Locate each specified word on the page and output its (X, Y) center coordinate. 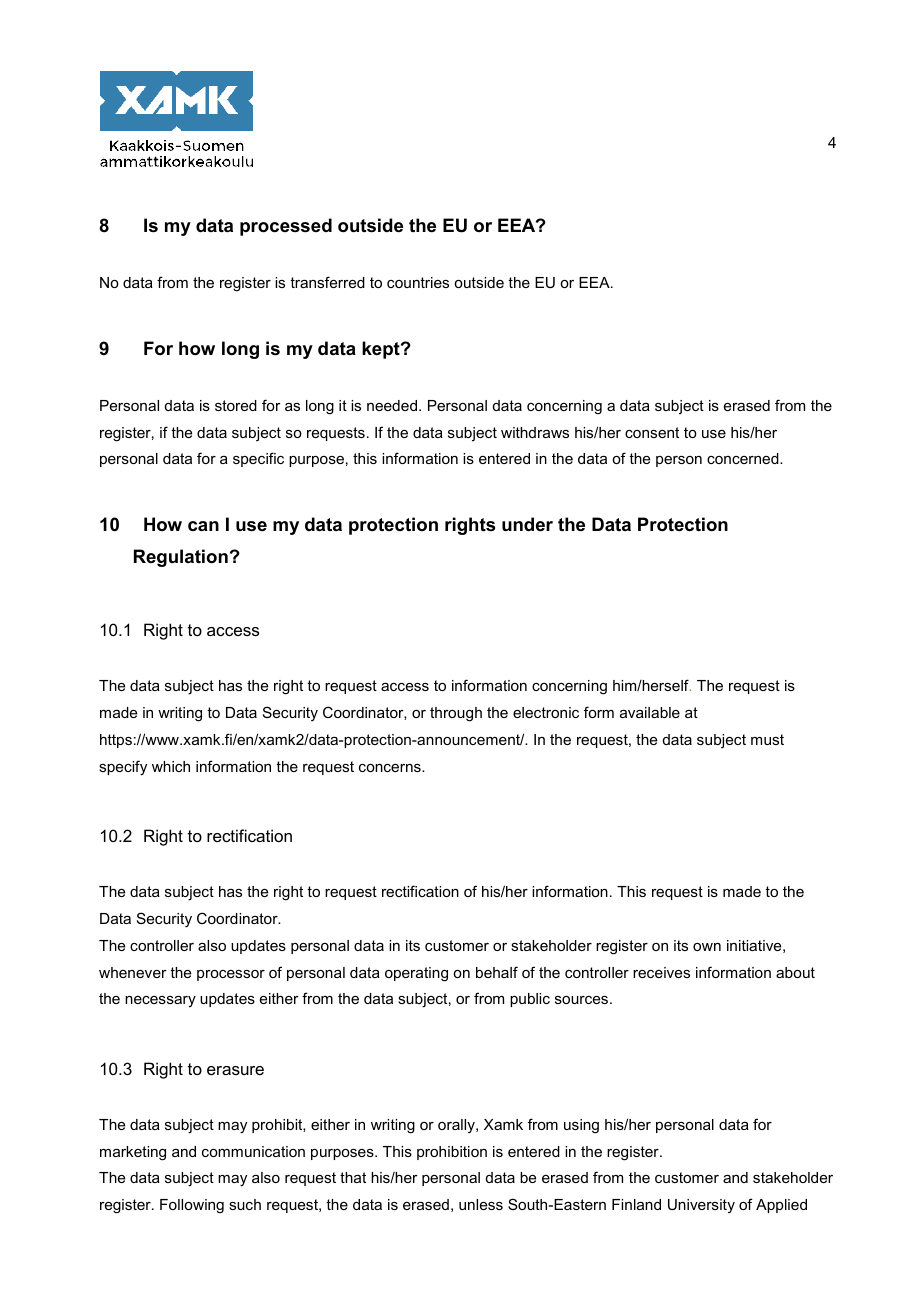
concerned (744, 458)
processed (286, 227)
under (527, 524)
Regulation (181, 558)
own (707, 947)
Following (192, 1206)
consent (652, 432)
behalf (497, 972)
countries (418, 282)
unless (481, 1204)
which (171, 766)
